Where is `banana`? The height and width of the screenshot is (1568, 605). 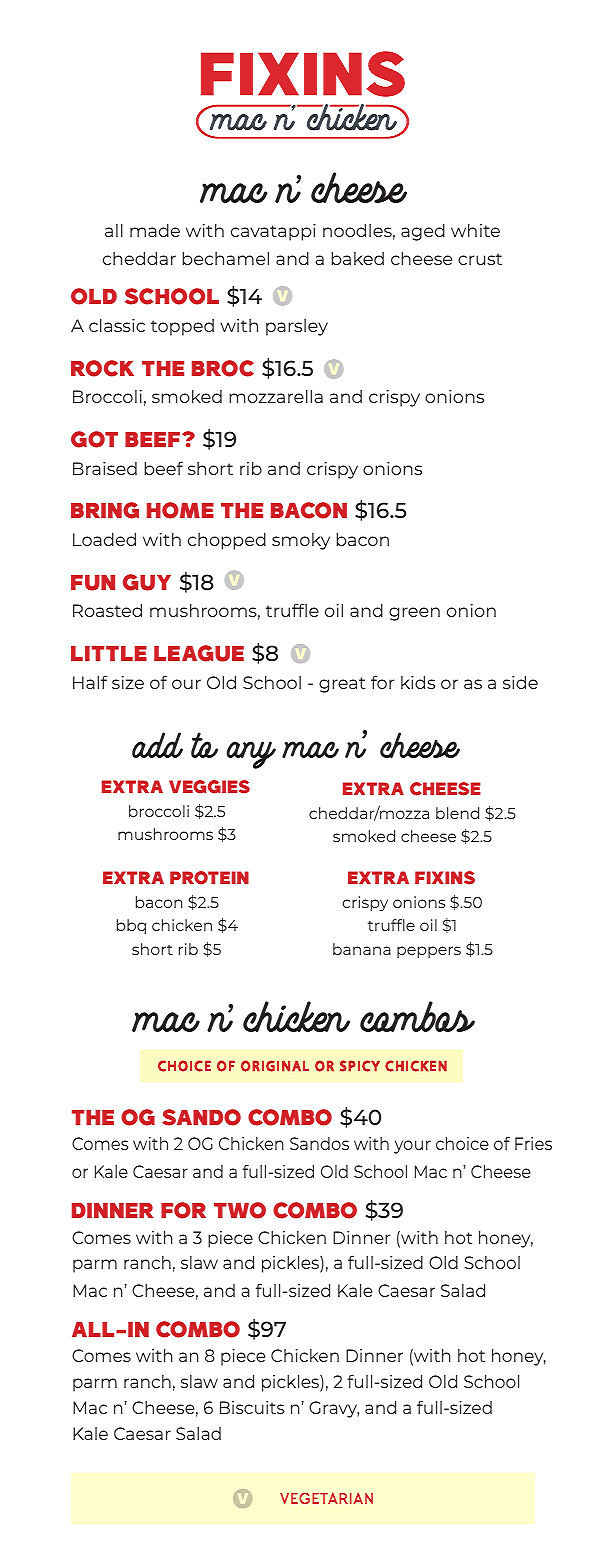
banana is located at coordinates (362, 949).
